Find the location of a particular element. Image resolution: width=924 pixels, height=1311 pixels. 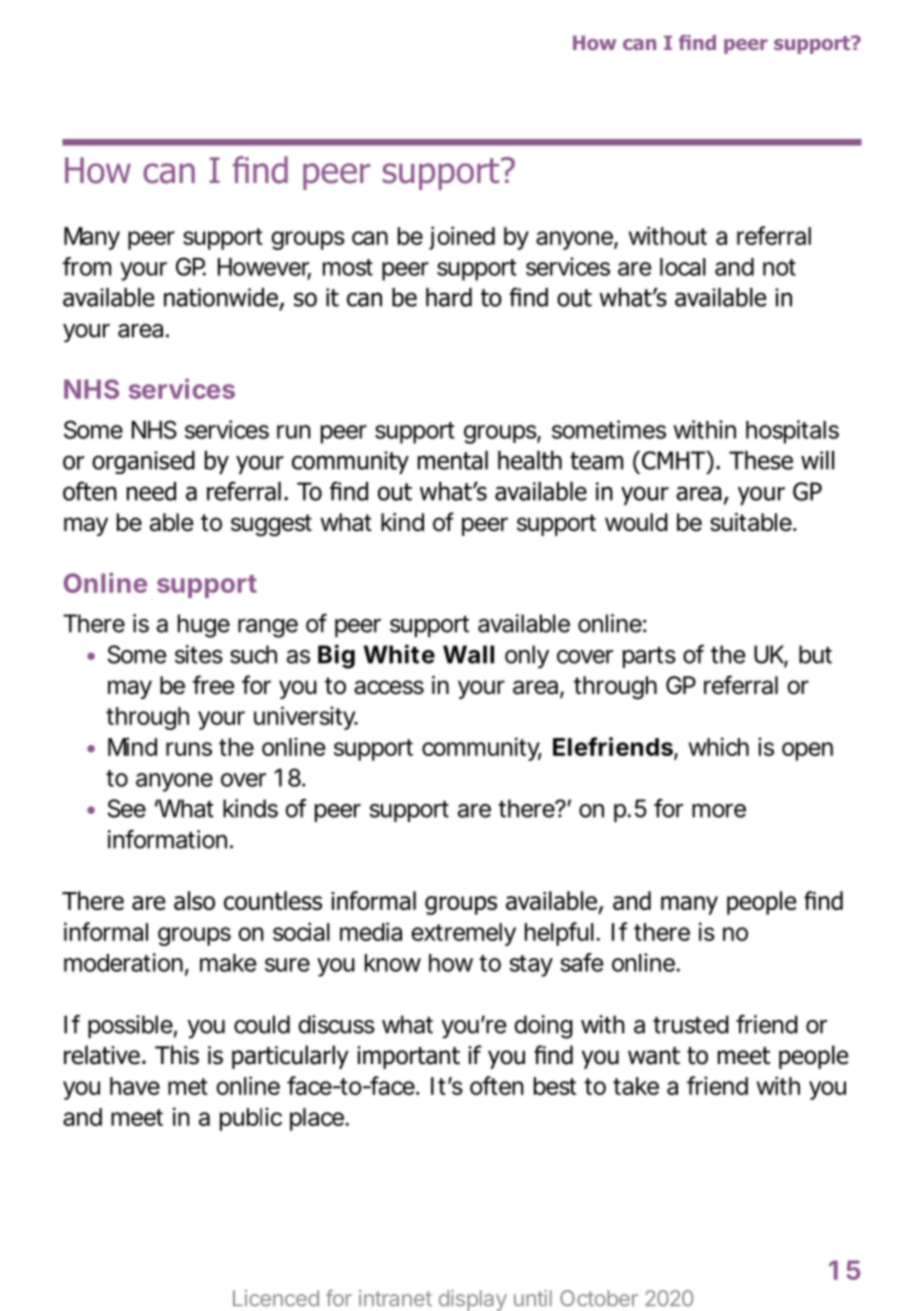

not is located at coordinates (779, 267).
